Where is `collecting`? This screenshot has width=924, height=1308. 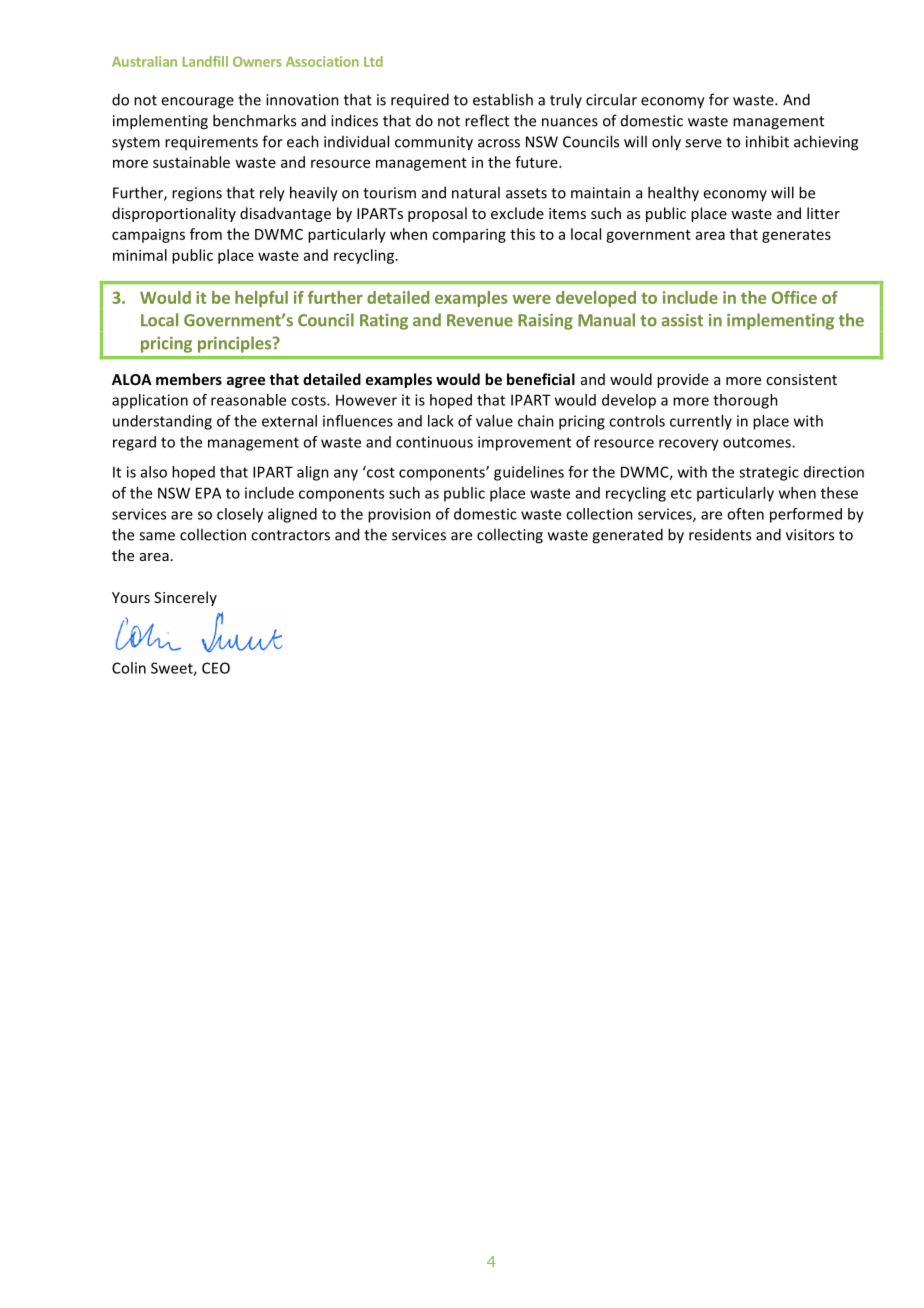
collecting is located at coordinates (510, 536).
